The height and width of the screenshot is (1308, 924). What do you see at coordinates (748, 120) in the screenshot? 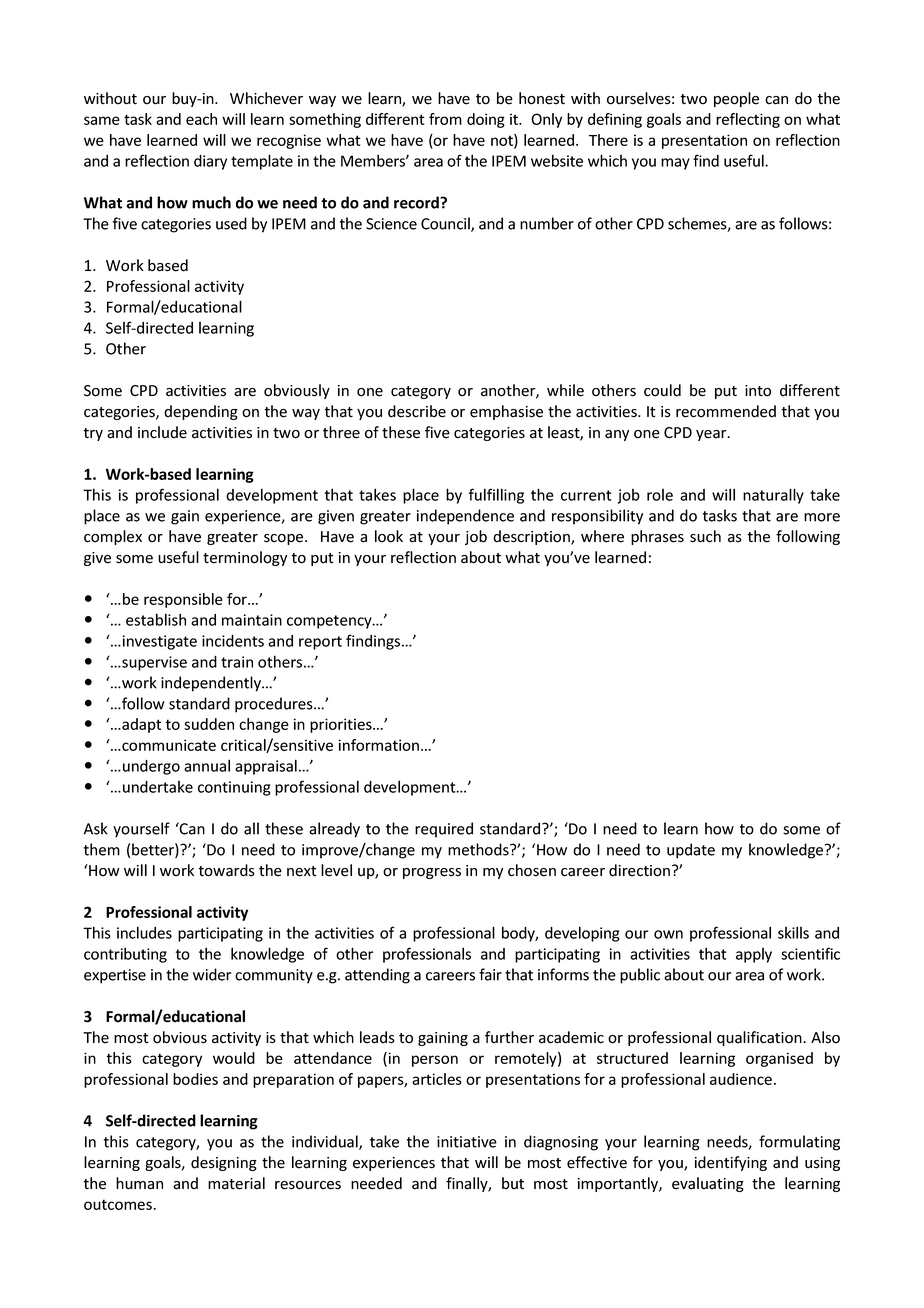
I see `reflecting` at bounding box center [748, 120].
